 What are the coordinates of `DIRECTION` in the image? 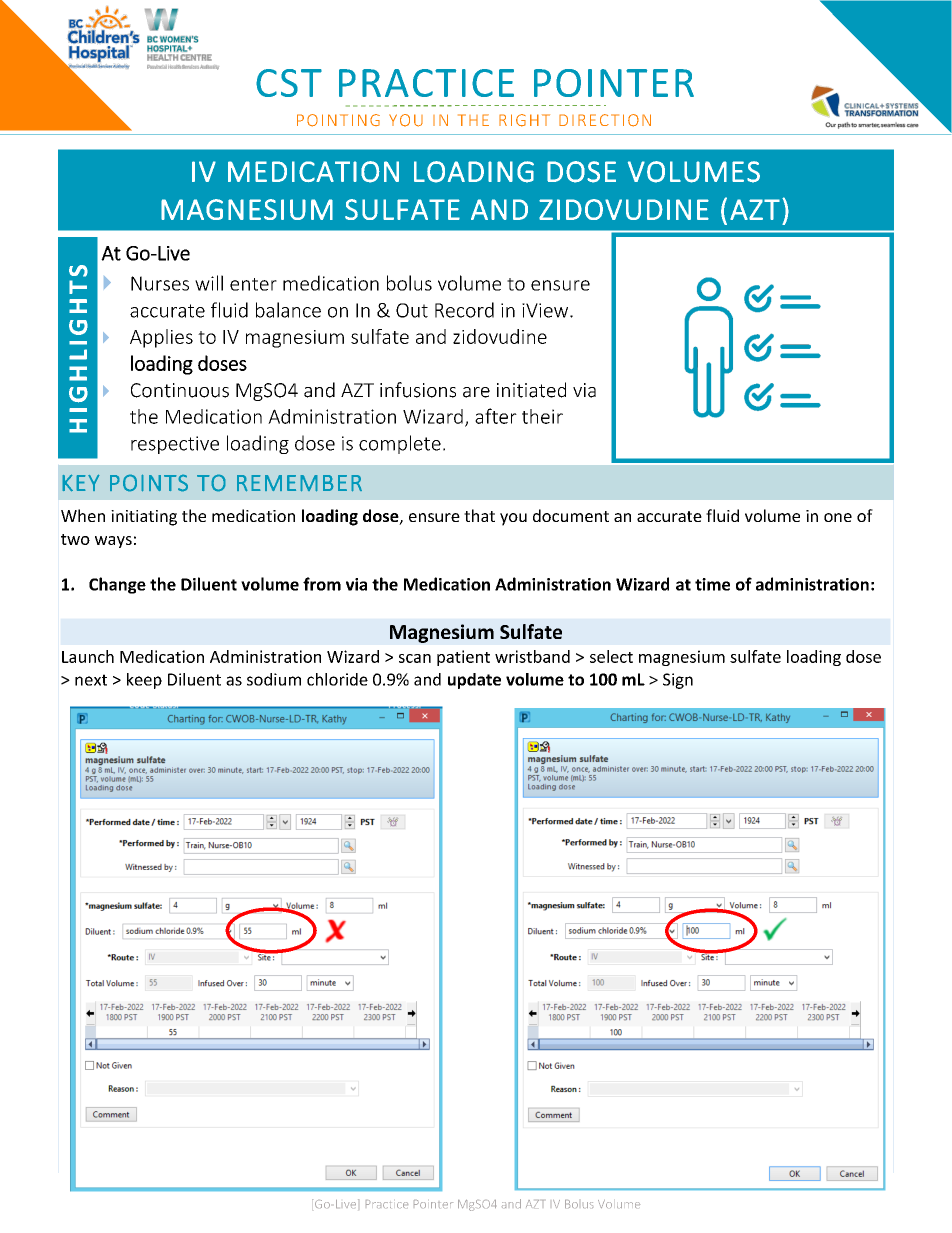 It's located at (605, 120).
